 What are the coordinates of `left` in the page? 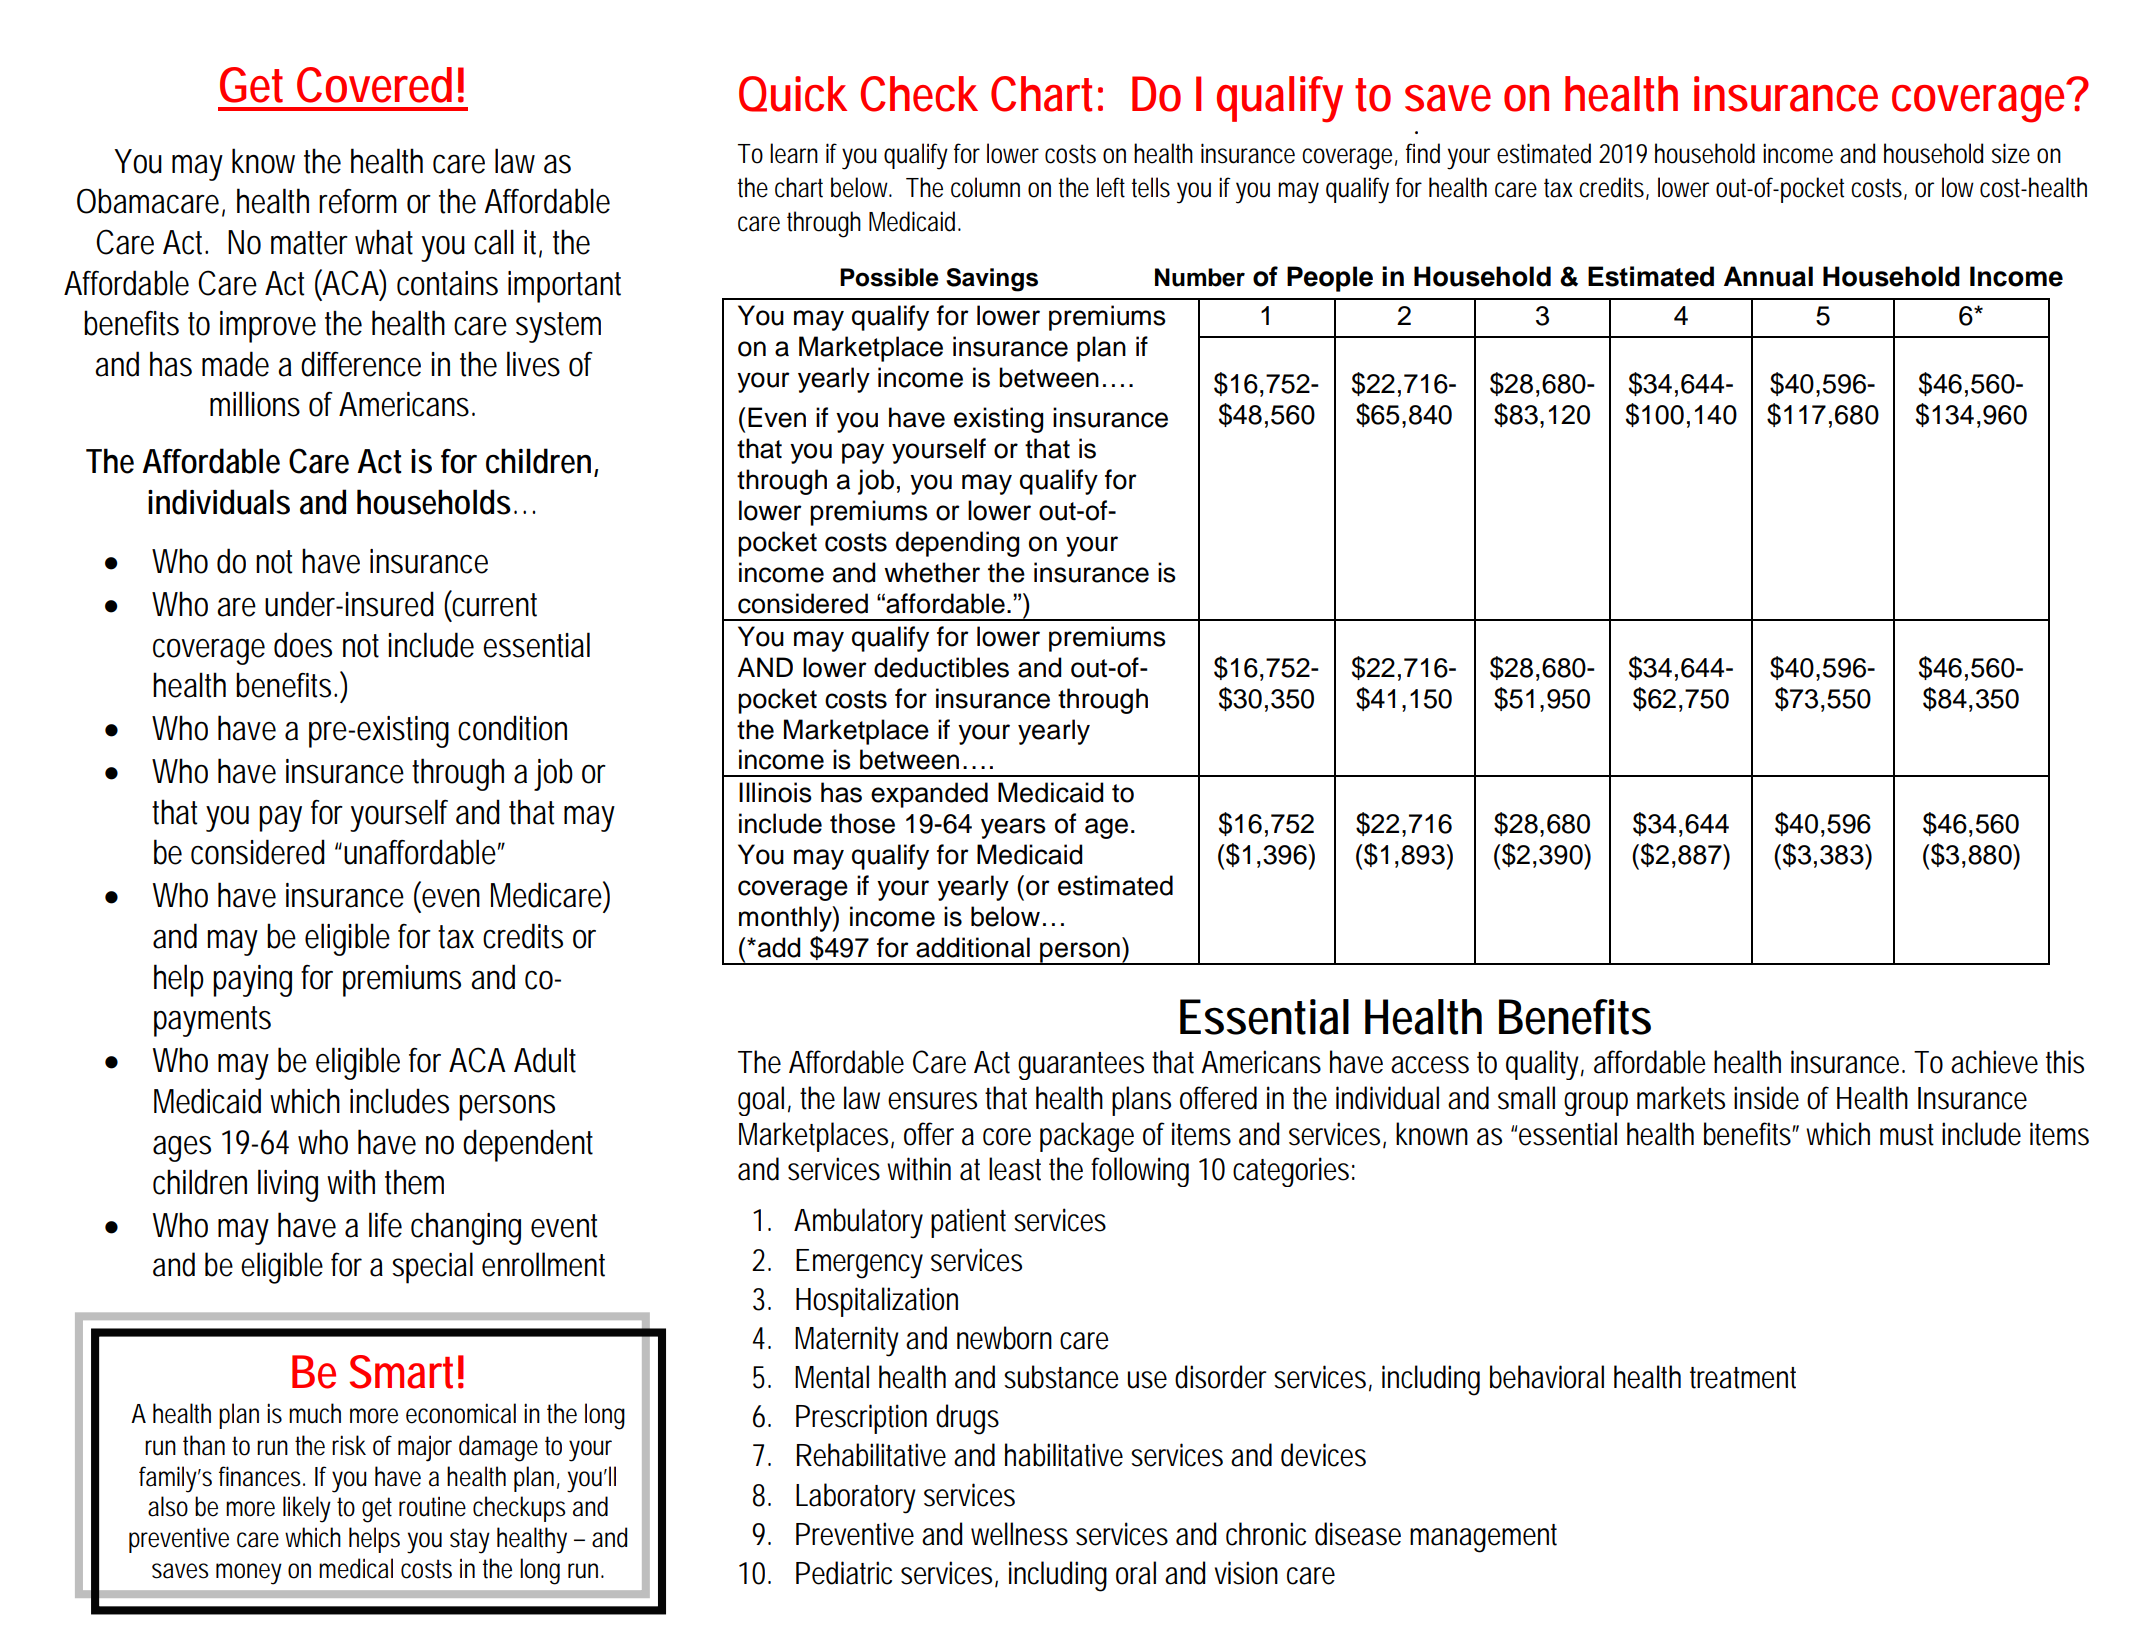 It's located at (1111, 187).
